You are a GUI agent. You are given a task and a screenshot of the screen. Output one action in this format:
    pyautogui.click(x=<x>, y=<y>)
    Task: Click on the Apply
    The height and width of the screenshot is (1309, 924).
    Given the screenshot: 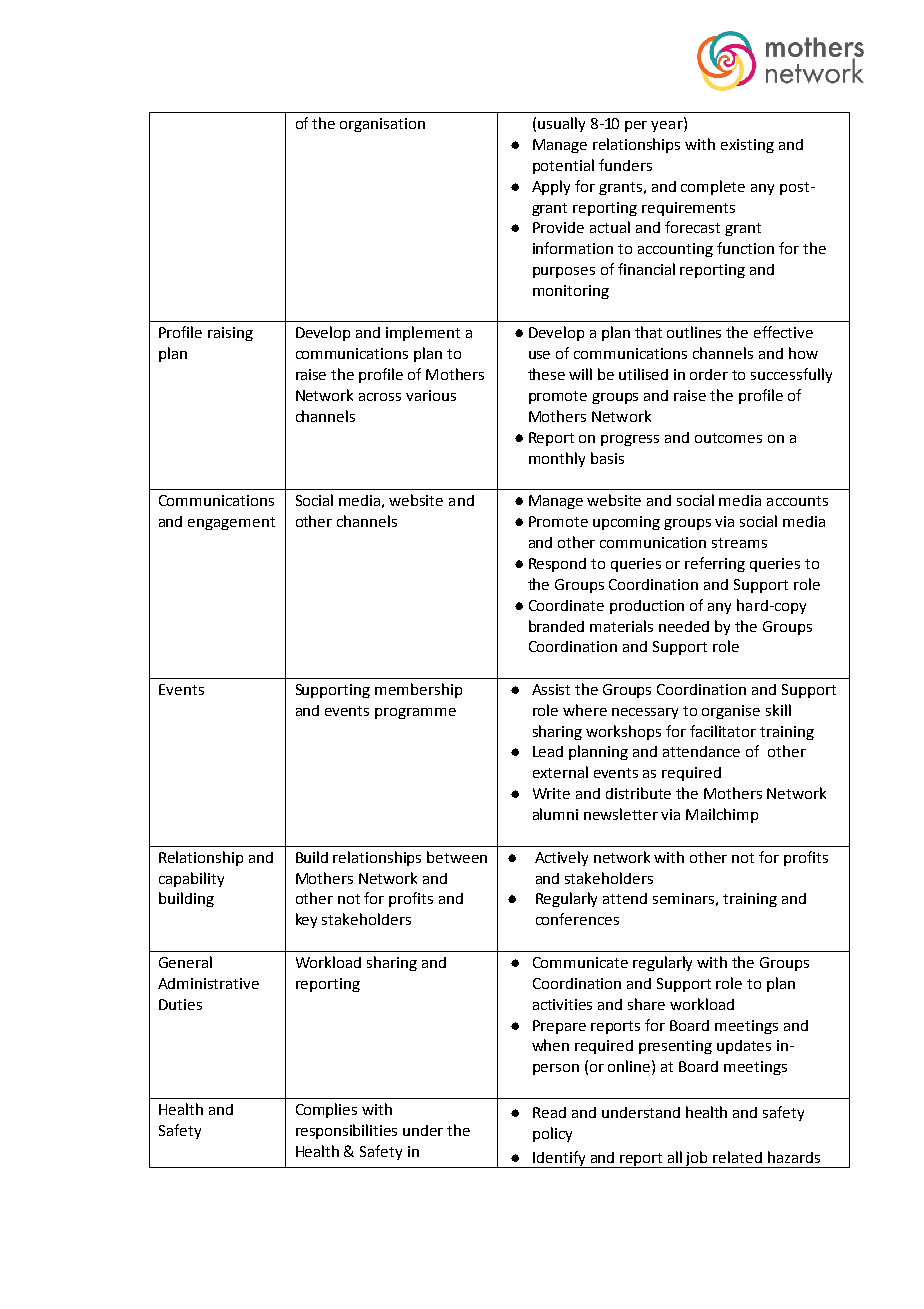 What is the action you would take?
    pyautogui.click(x=551, y=187)
